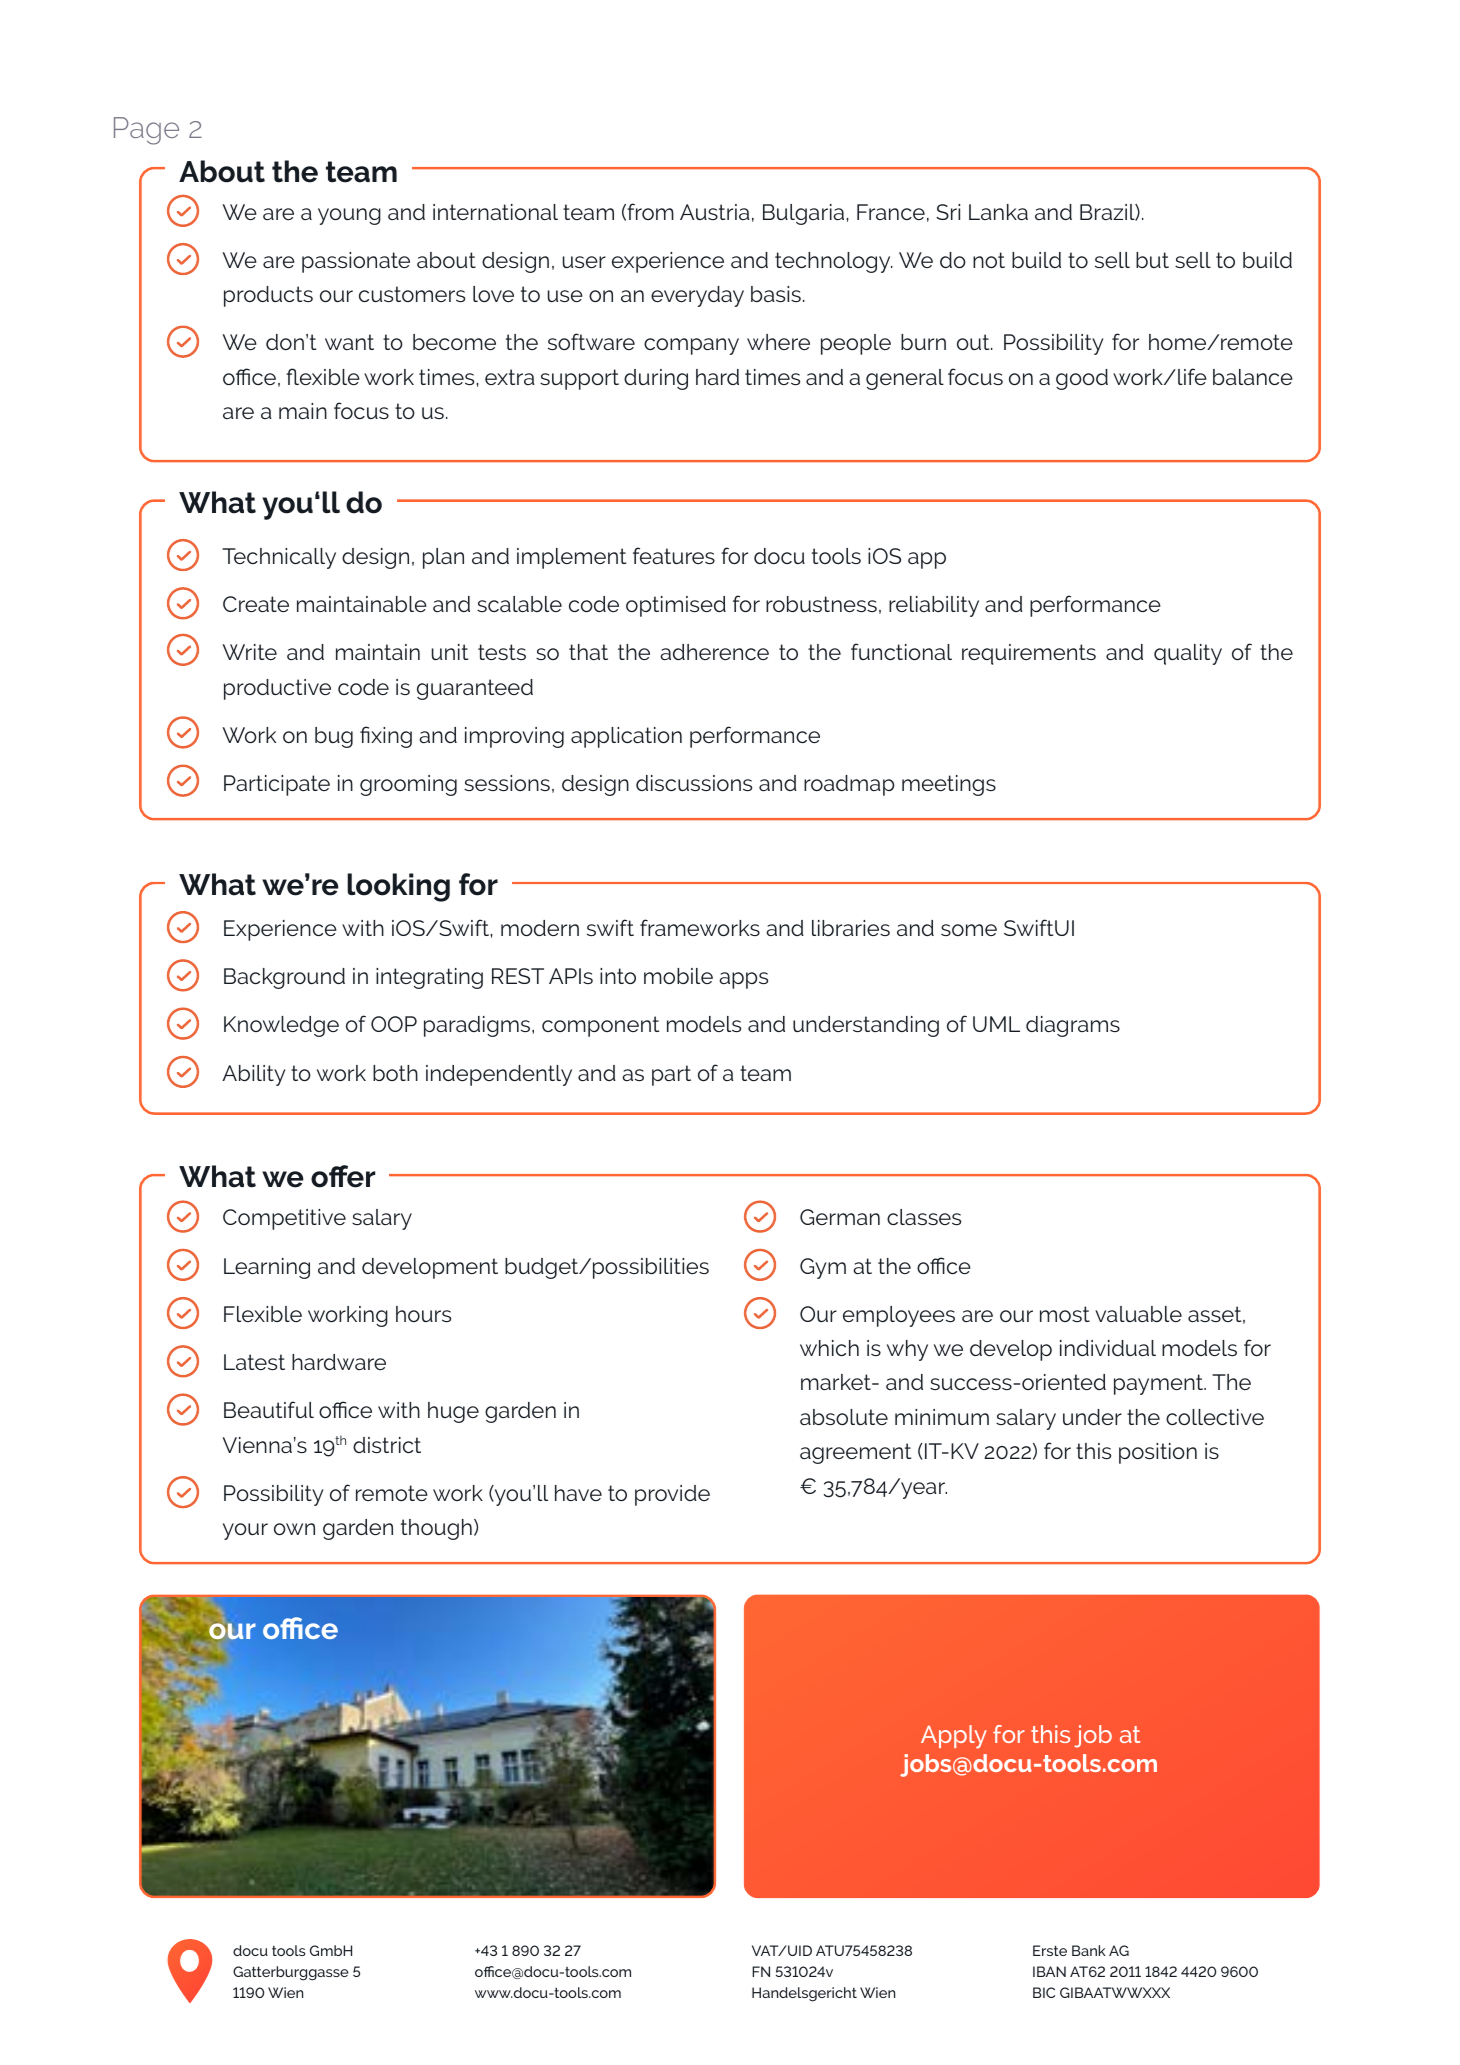  Describe the element at coordinates (954, 1737) in the screenshot. I see `Apply` at that location.
